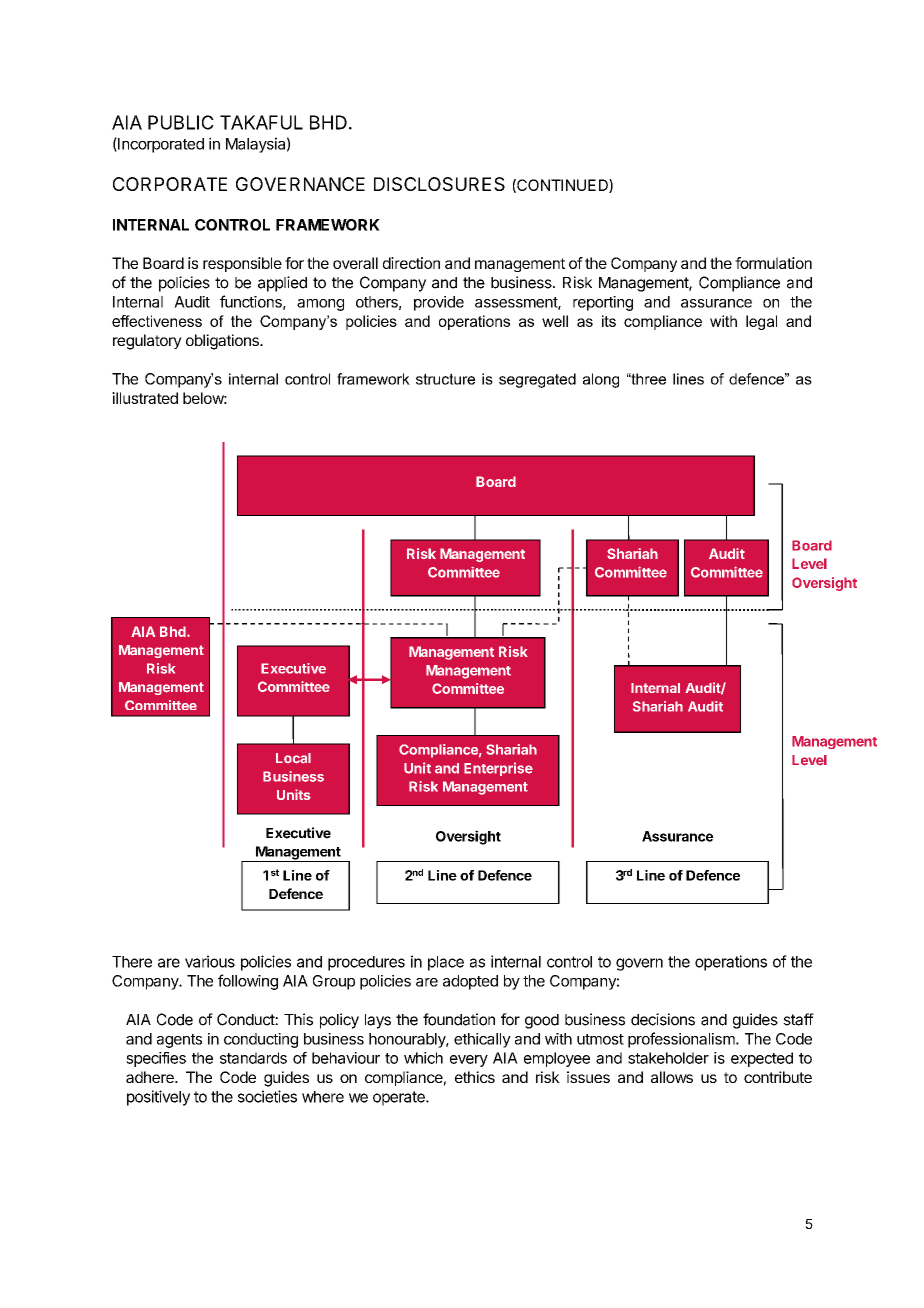 This screenshot has height=1308, width=924. I want to click on along, so click(601, 380).
